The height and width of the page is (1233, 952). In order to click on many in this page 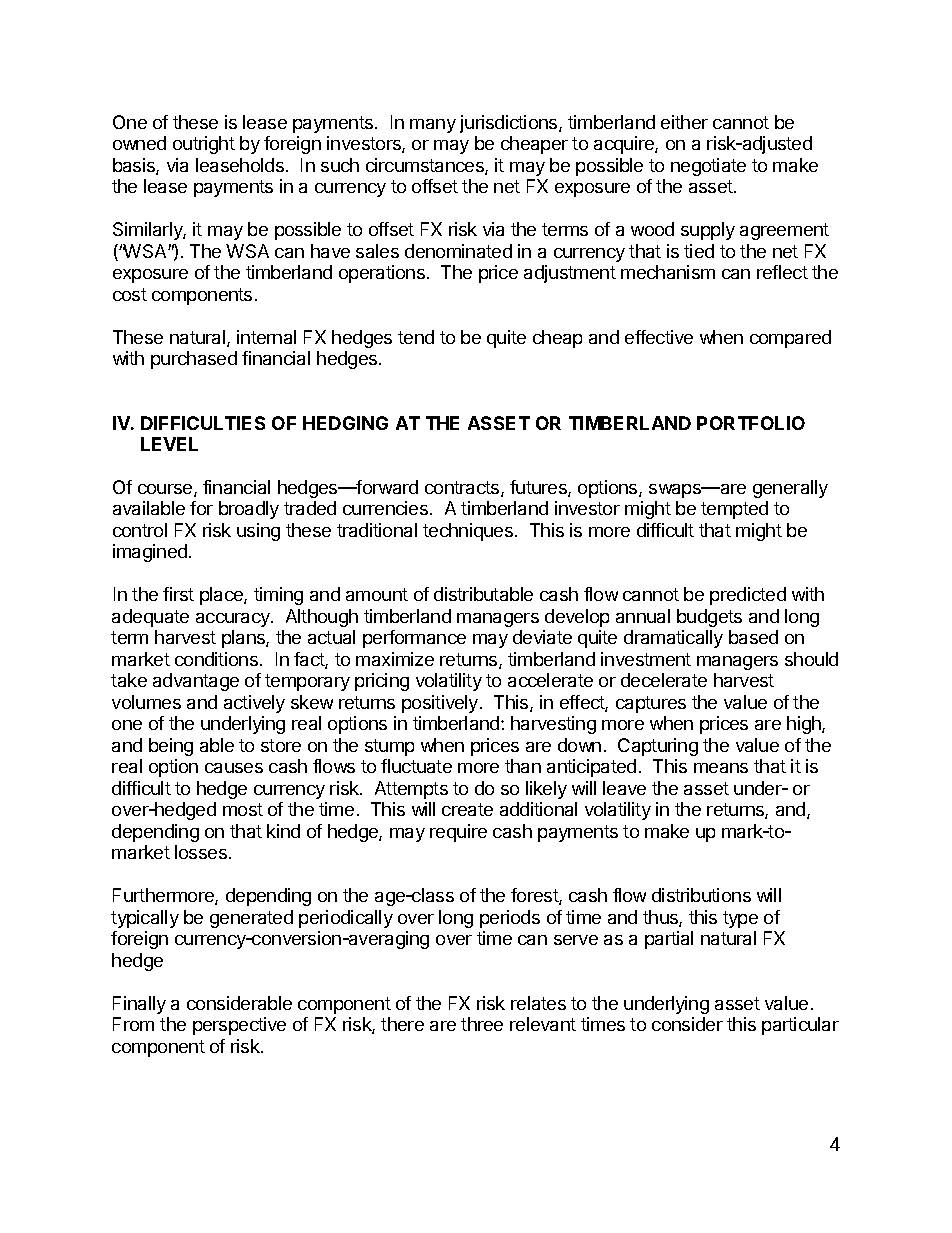, I will do `click(433, 126)`.
